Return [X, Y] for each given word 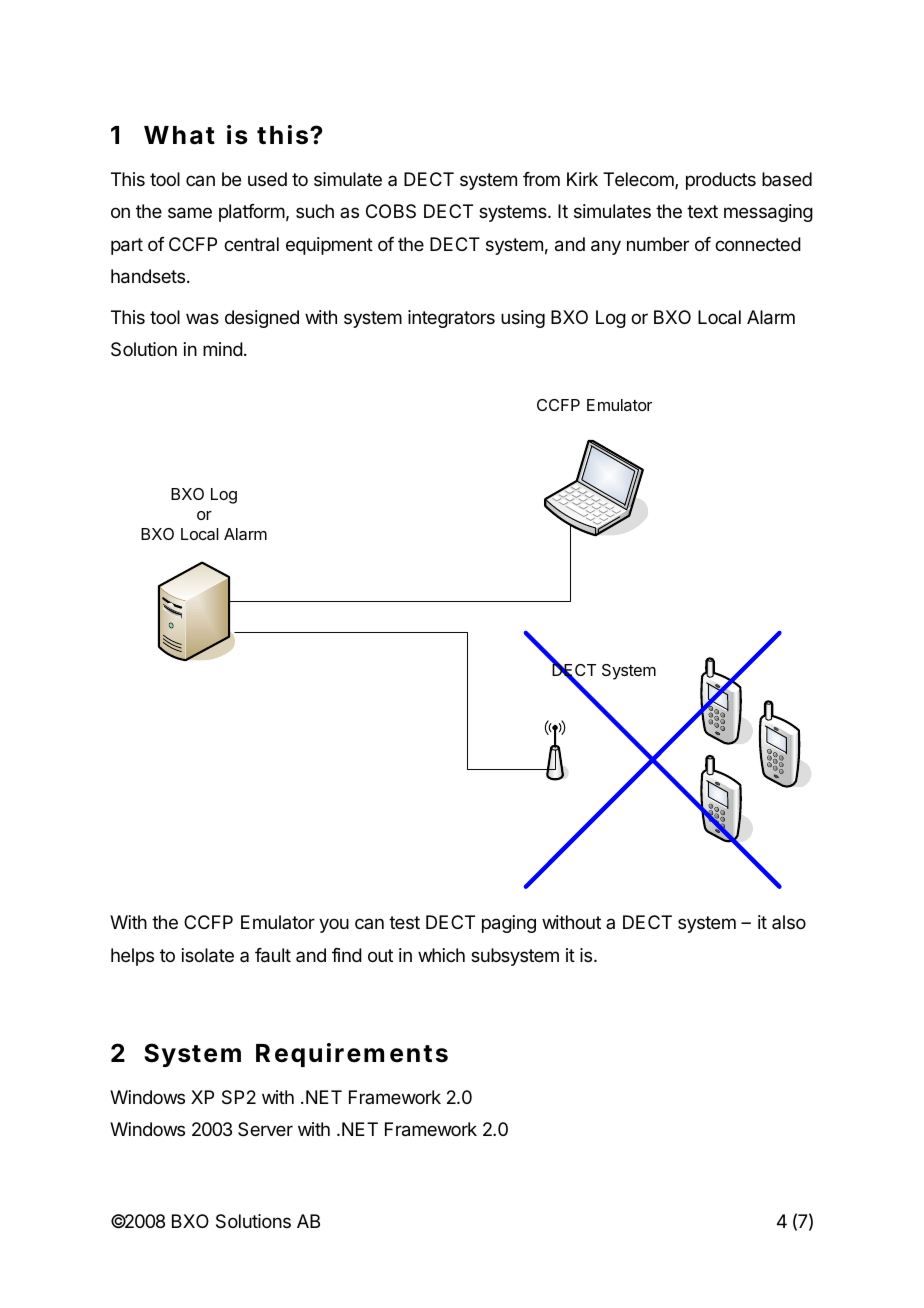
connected [758, 244]
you [334, 925]
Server [265, 1129]
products [721, 181]
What [179, 135]
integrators [451, 319]
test [404, 922]
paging [509, 924]
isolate [208, 955]
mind [223, 349]
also [789, 922]
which [441, 955]
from [541, 179]
